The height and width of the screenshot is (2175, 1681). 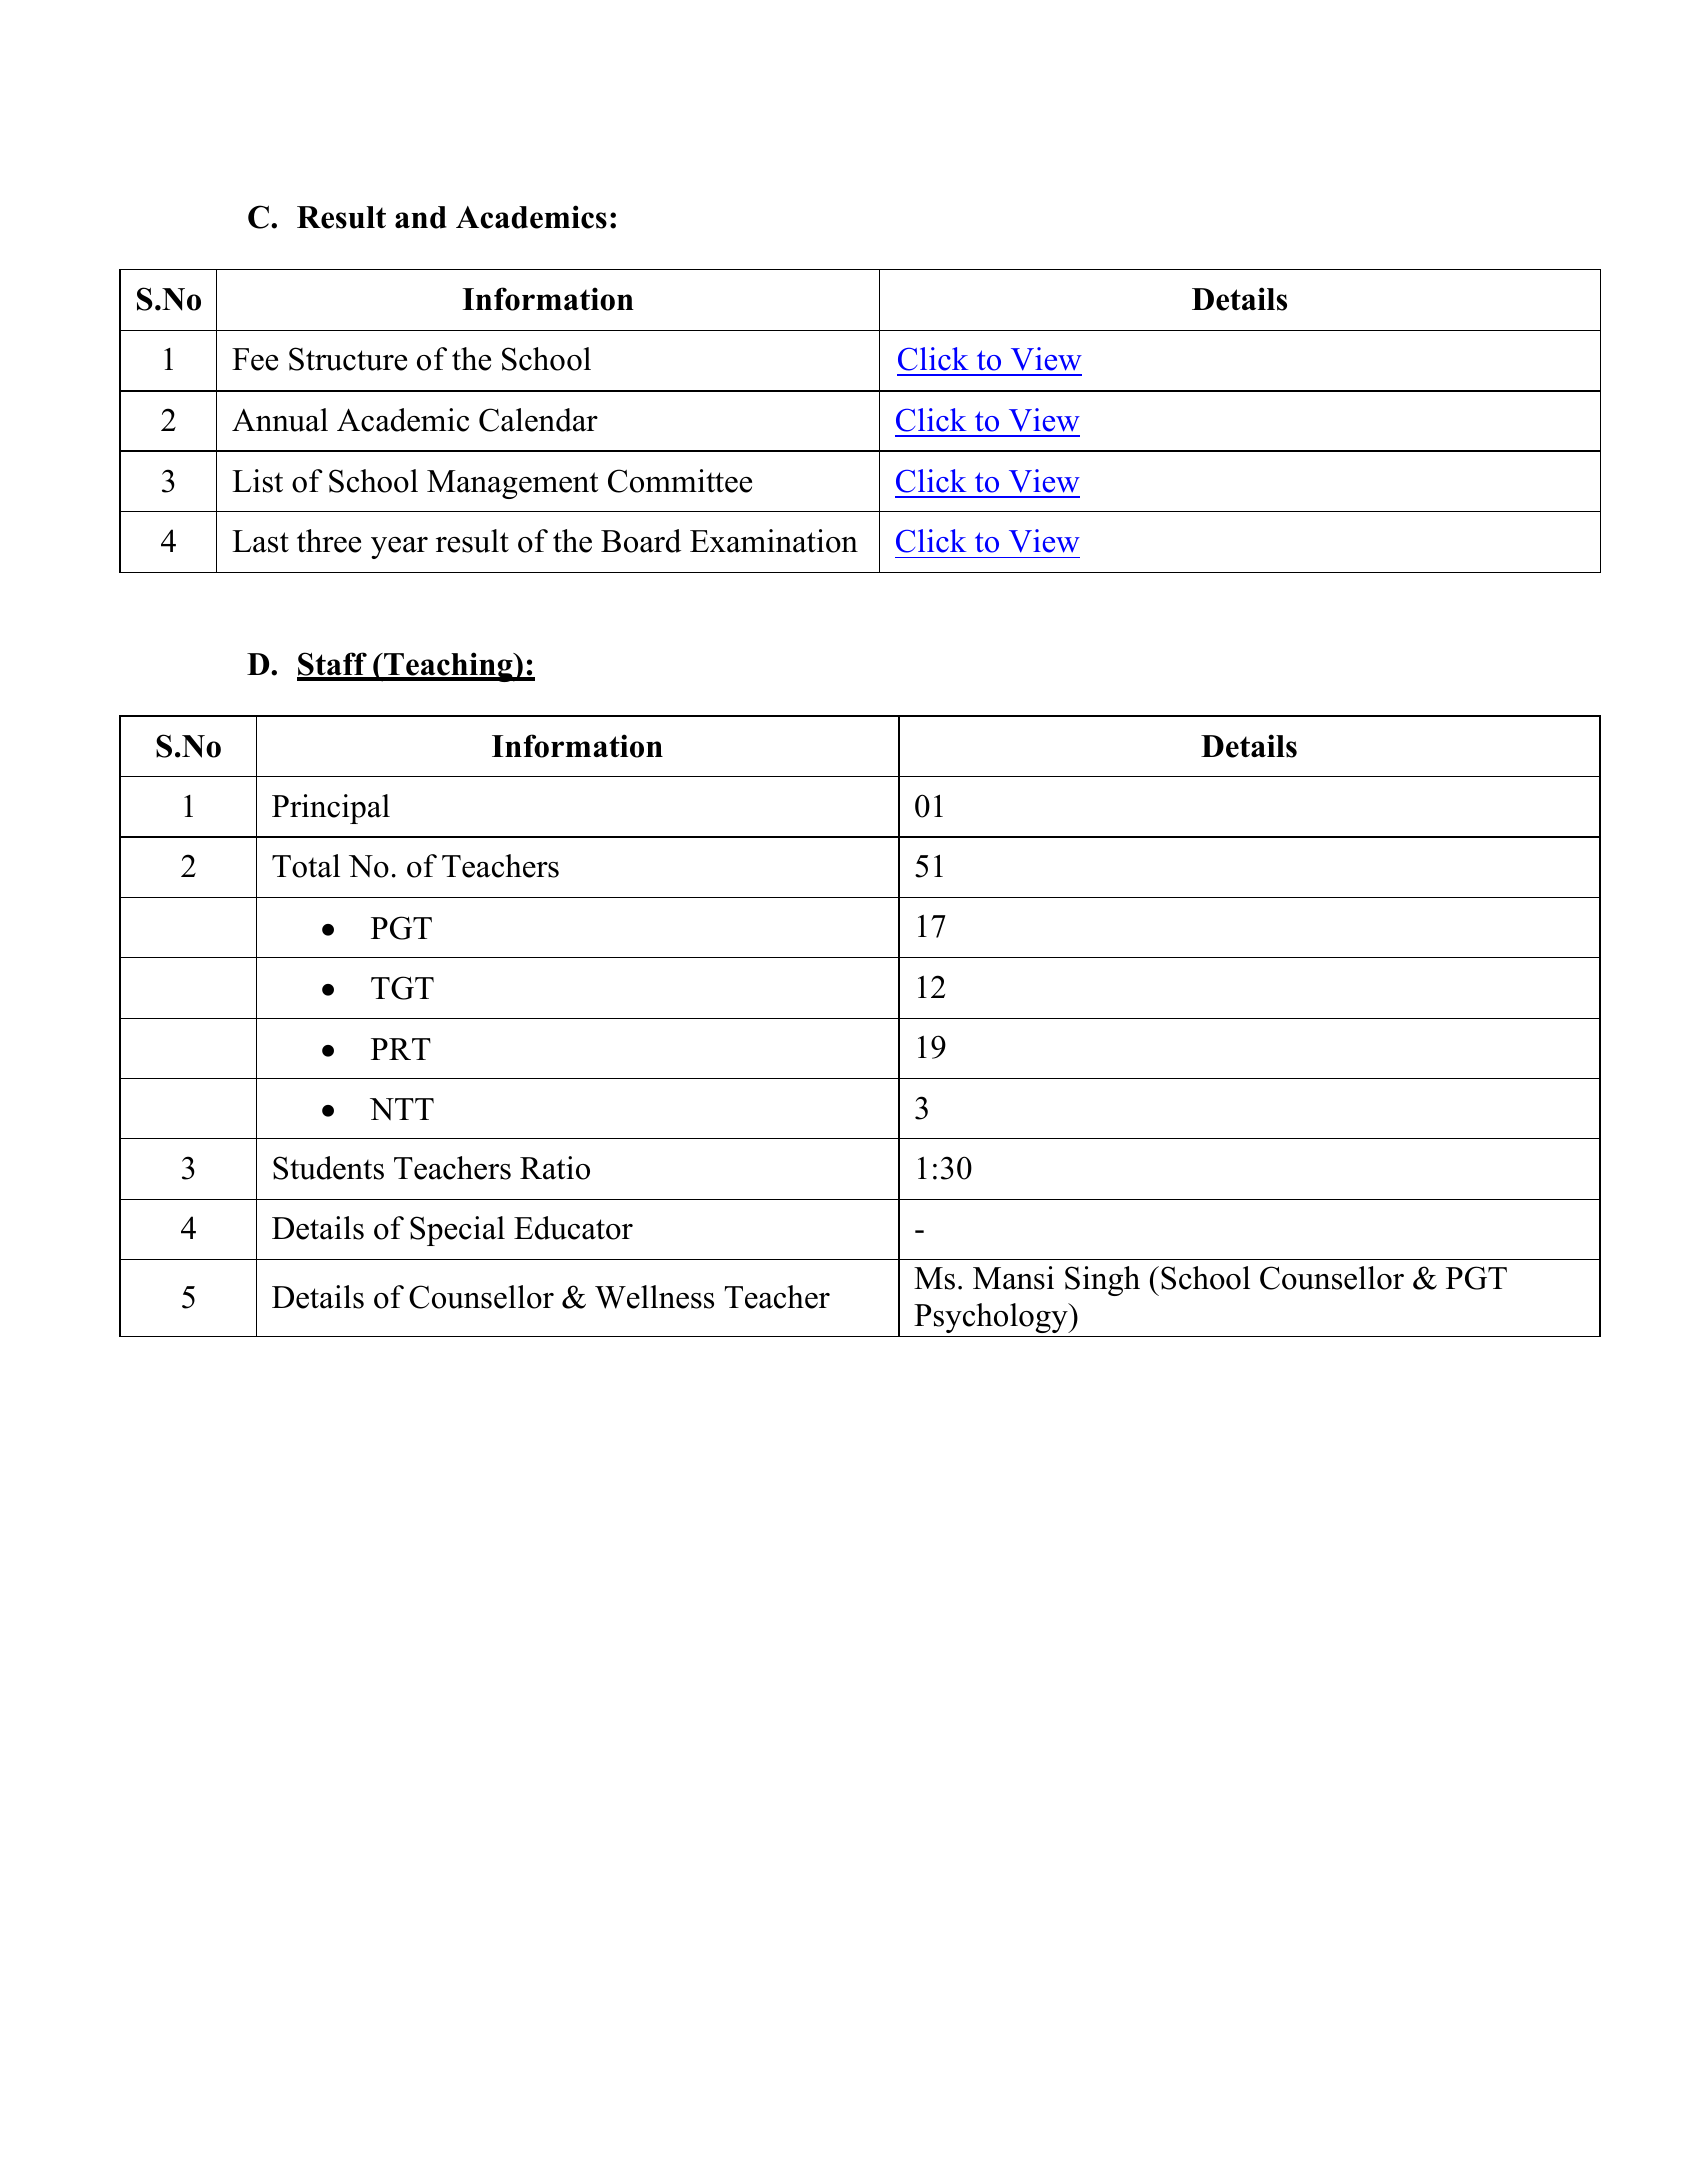 I want to click on Special, so click(x=457, y=1231).
